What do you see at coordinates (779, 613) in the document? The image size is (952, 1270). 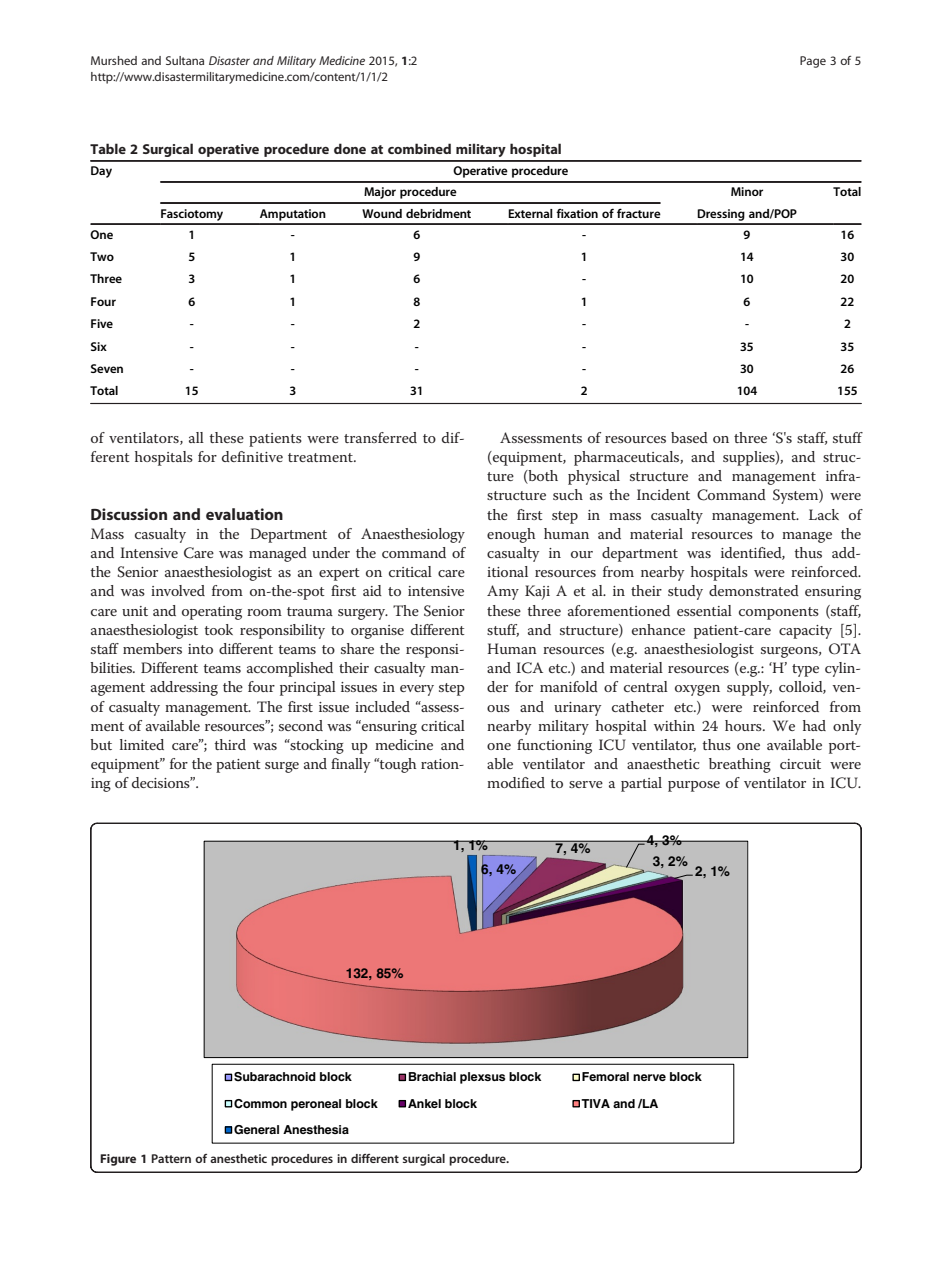 I see `components` at bounding box center [779, 613].
